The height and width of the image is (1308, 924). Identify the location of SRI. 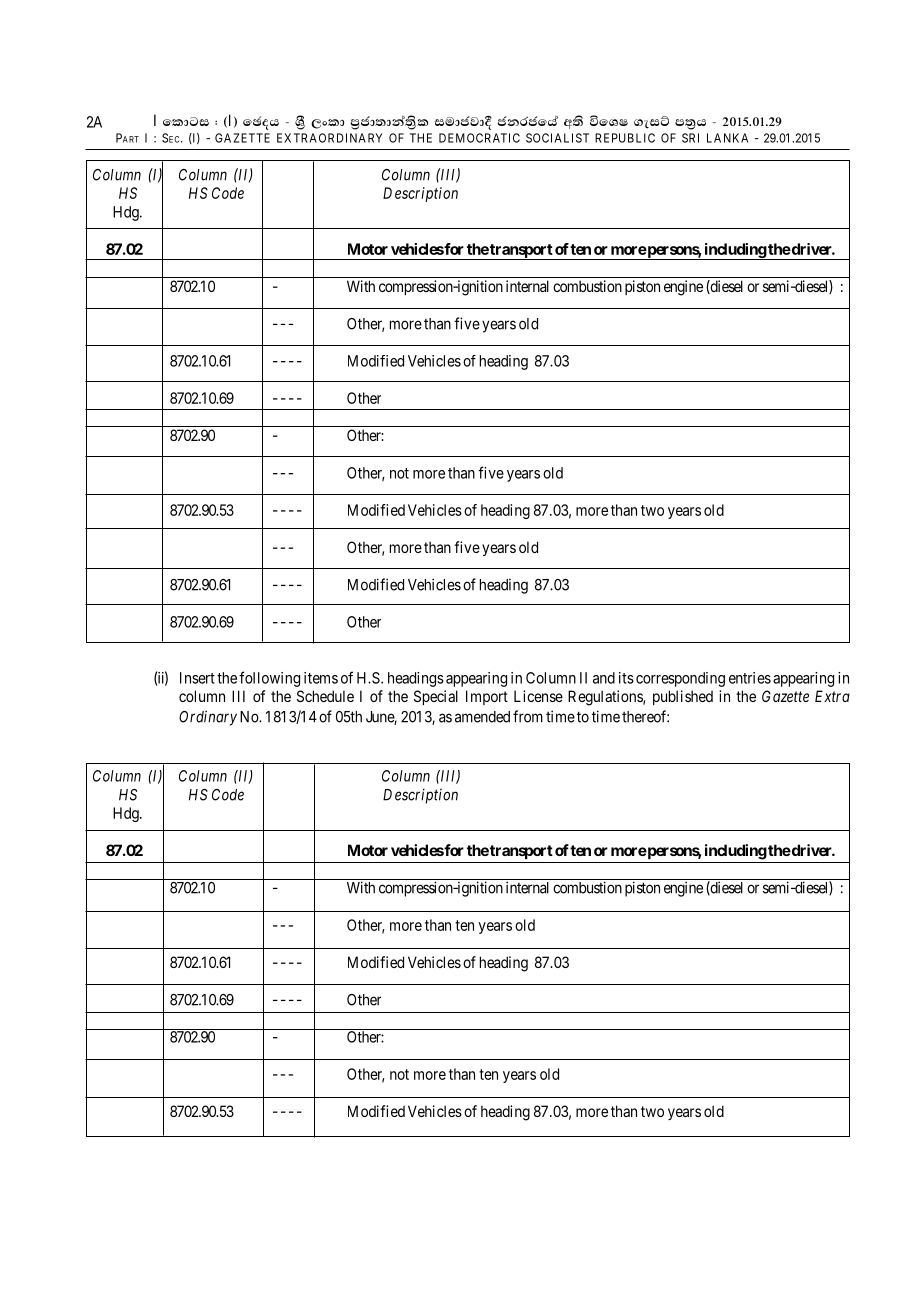
(690, 138).
